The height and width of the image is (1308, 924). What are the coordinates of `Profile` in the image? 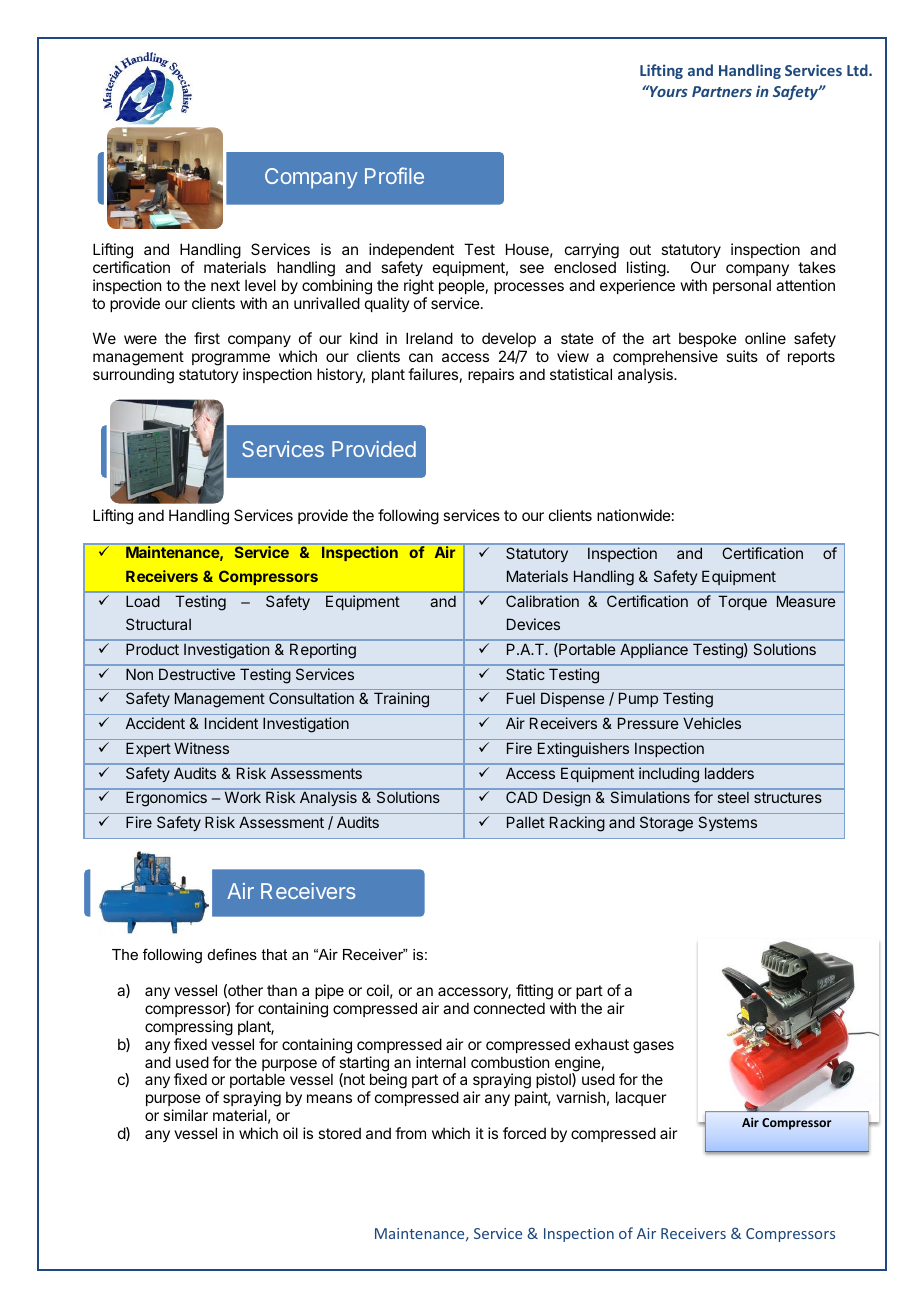 It's located at (394, 175).
